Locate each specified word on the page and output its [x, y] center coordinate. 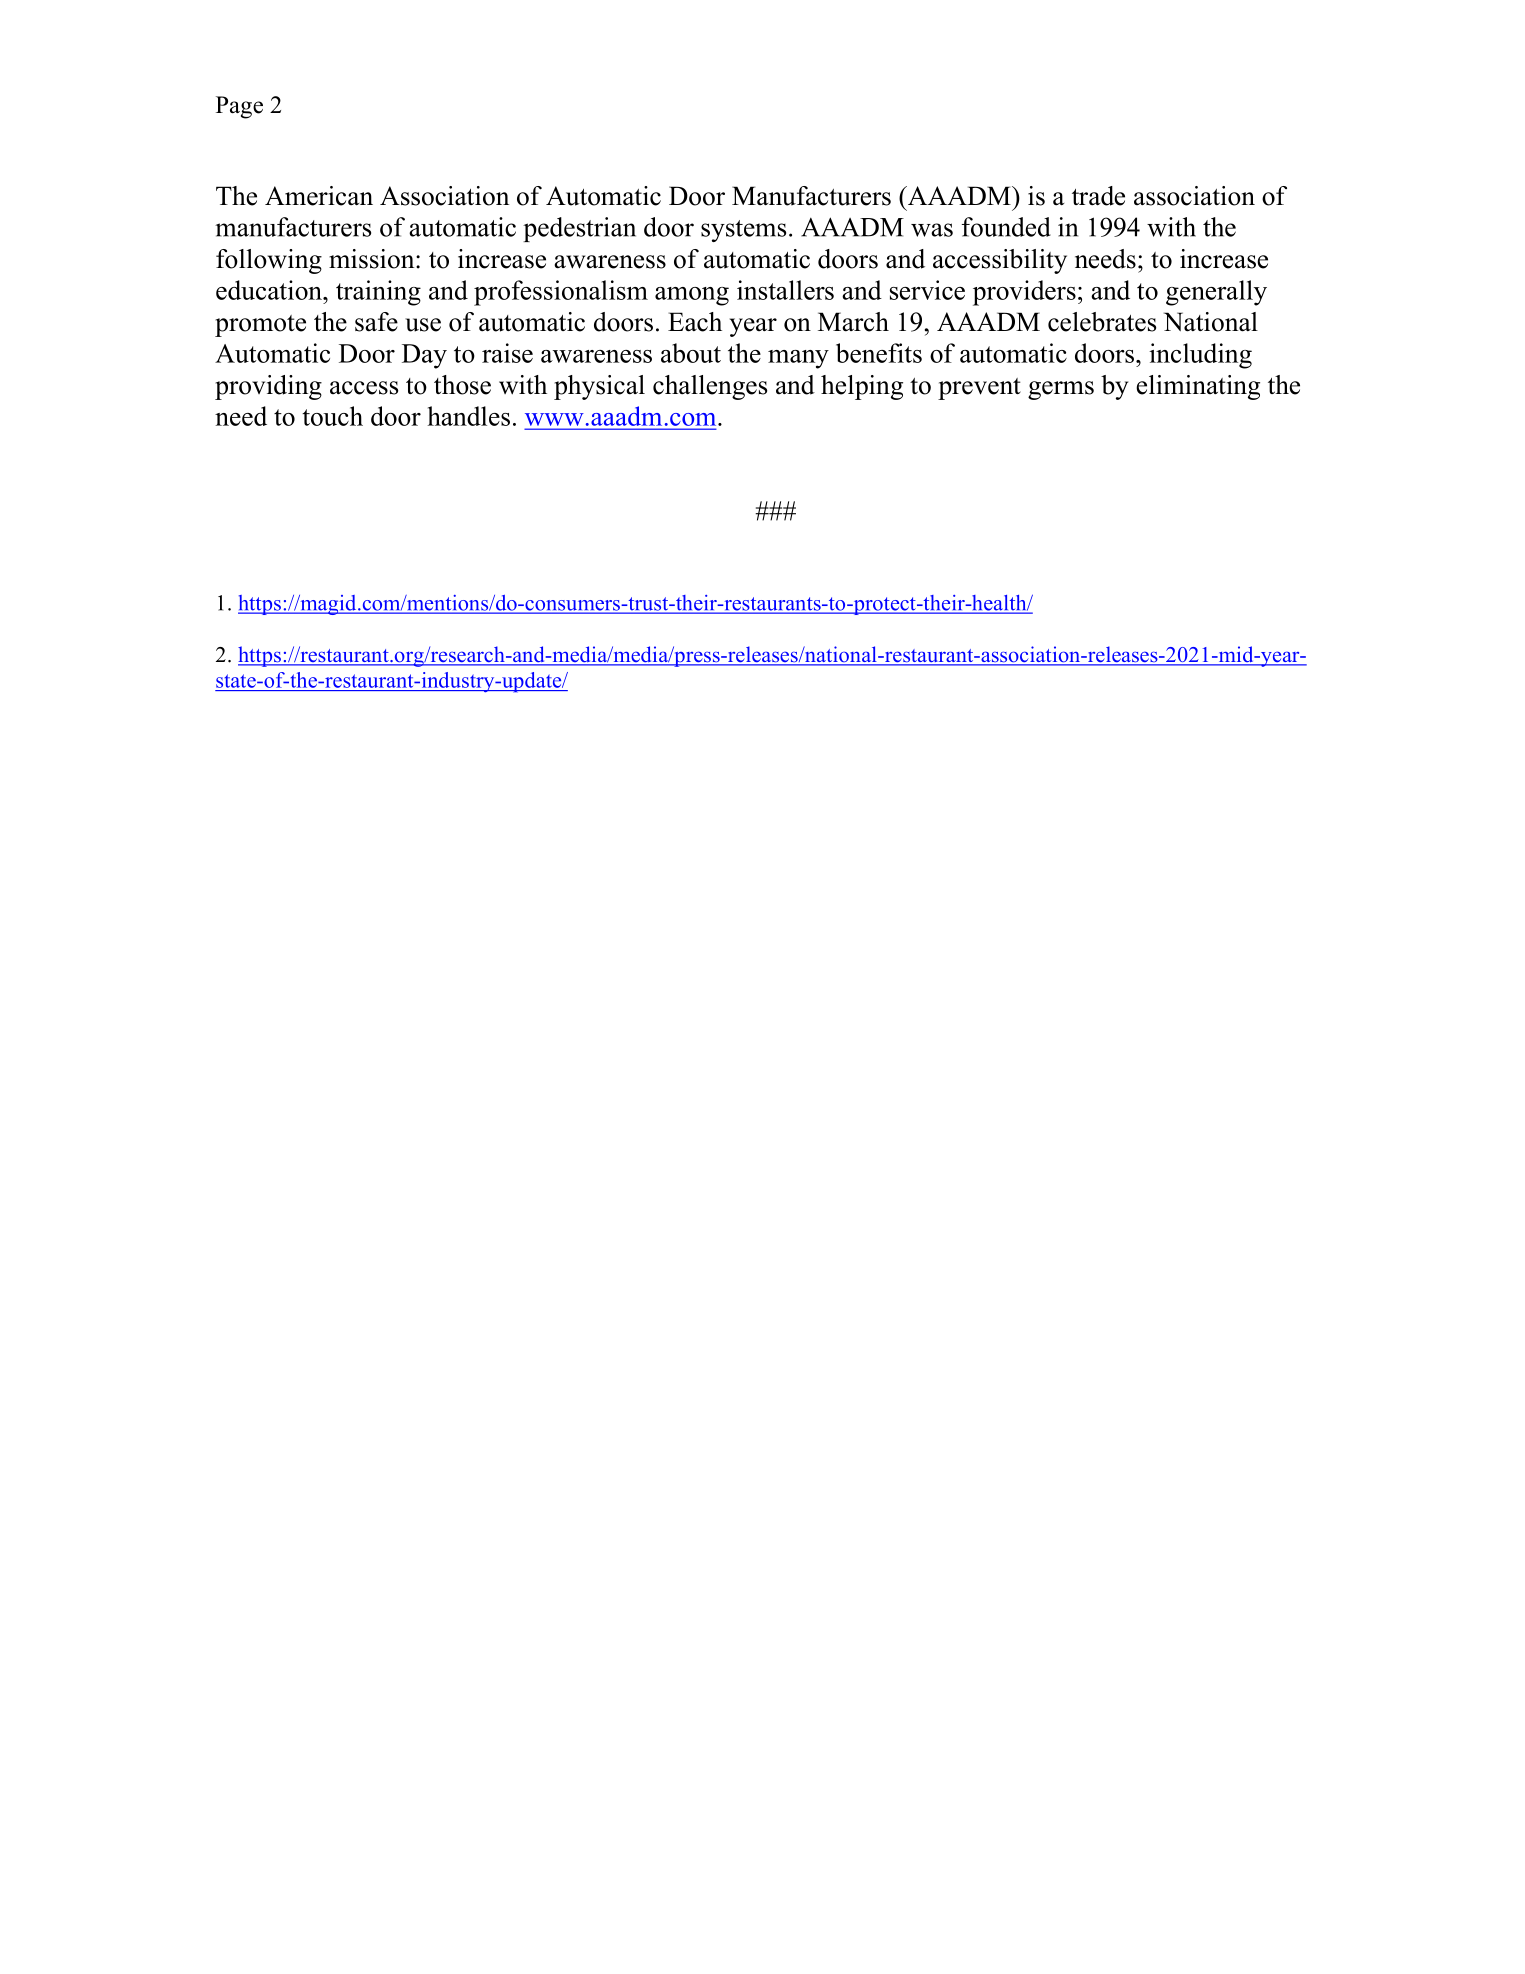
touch [332, 416]
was [932, 230]
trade [1098, 196]
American [319, 196]
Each [695, 322]
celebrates [1102, 322]
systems [743, 231]
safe [376, 322]
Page [239, 107]
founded [1006, 227]
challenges [710, 387]
